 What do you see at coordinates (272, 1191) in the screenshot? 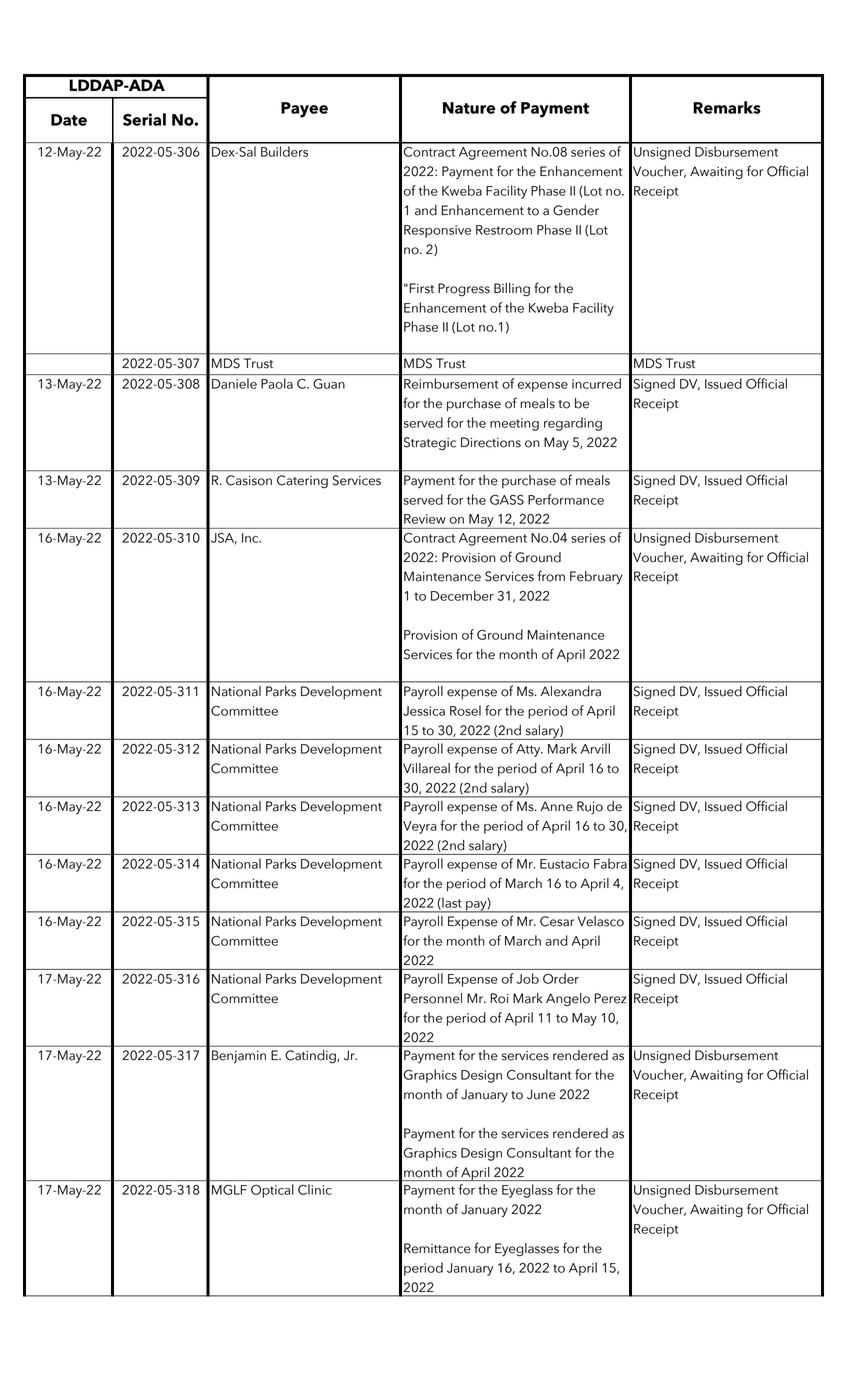
I see `Optical` at bounding box center [272, 1191].
